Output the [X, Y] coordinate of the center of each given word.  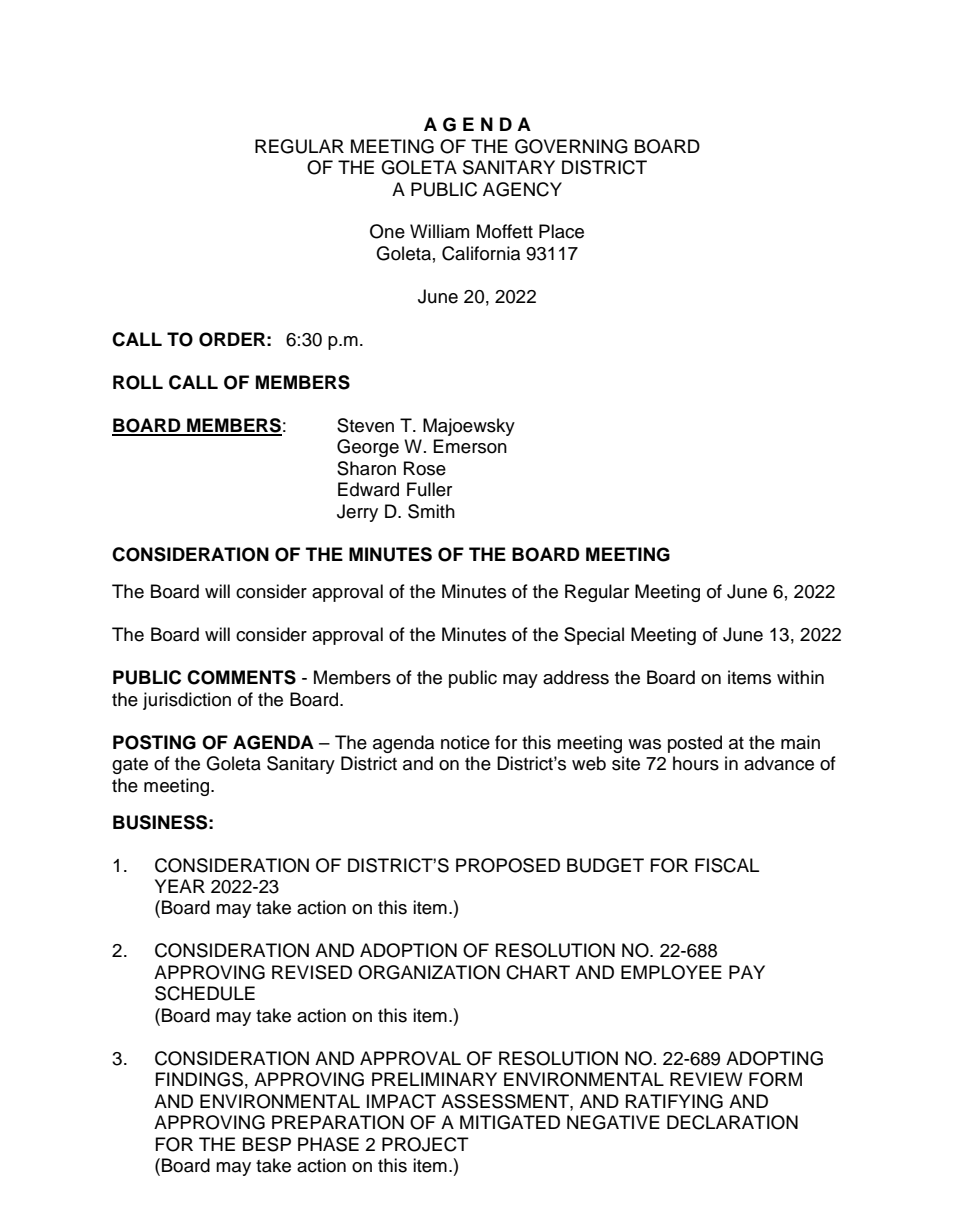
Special [594, 636]
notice [465, 742]
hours [696, 763]
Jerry [357, 513]
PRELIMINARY [434, 1079]
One [387, 231]
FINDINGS [199, 1079]
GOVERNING [571, 146]
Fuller [429, 489]
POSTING [154, 742]
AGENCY [522, 189]
